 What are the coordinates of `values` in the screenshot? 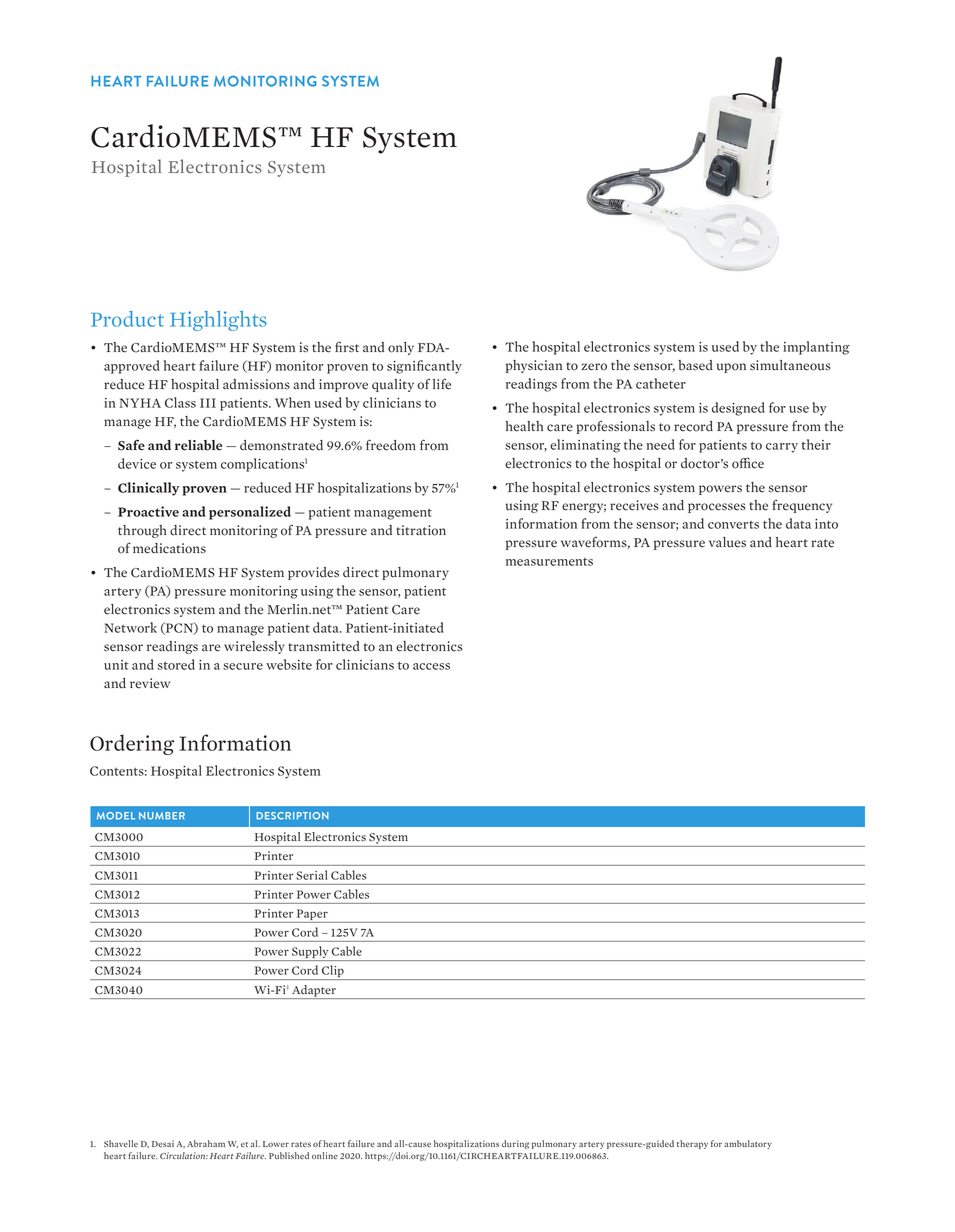 It's located at (727, 542).
